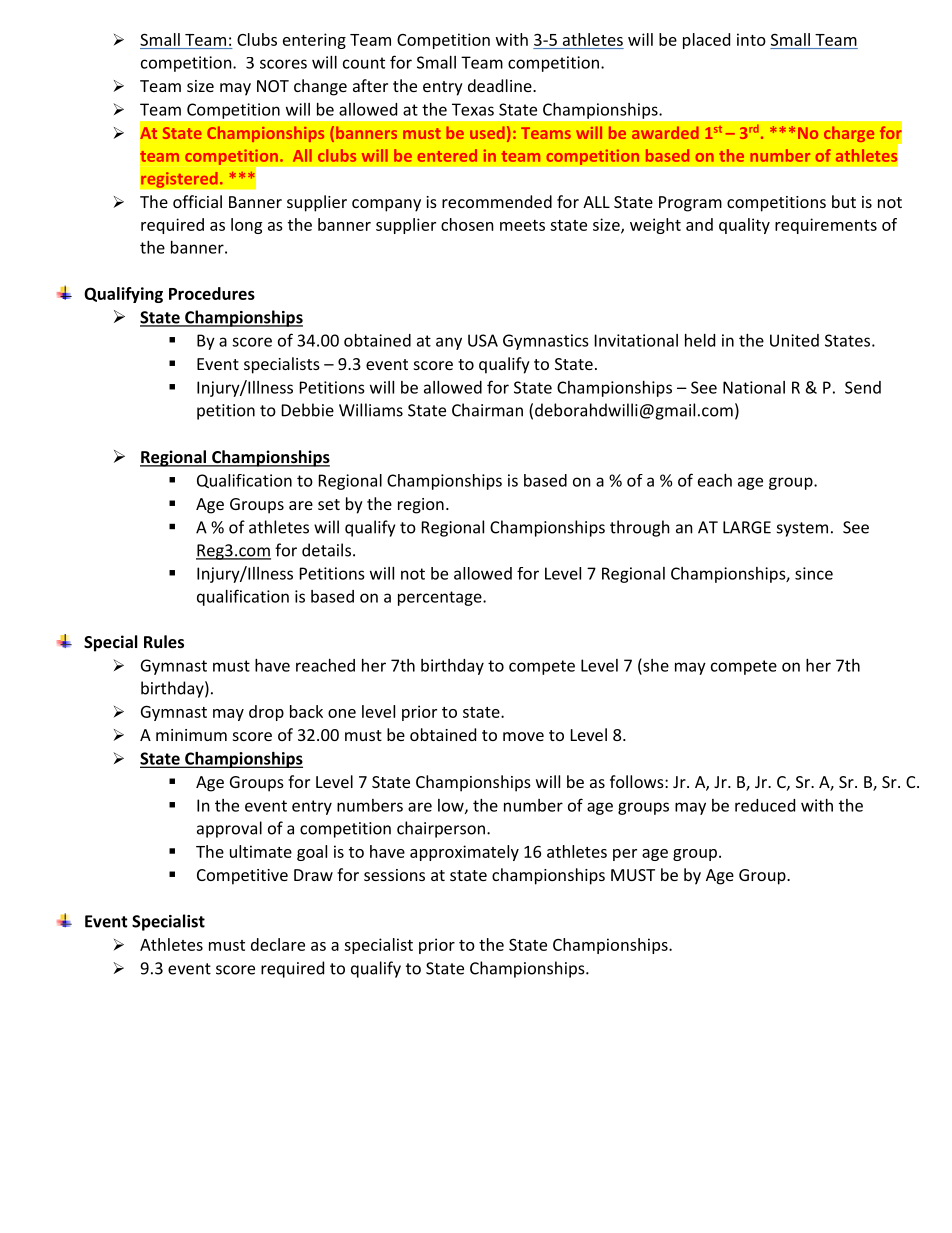 Image resolution: width=952 pixels, height=1233 pixels. What do you see at coordinates (464, 853) in the screenshot?
I see `approximately` at bounding box center [464, 853].
